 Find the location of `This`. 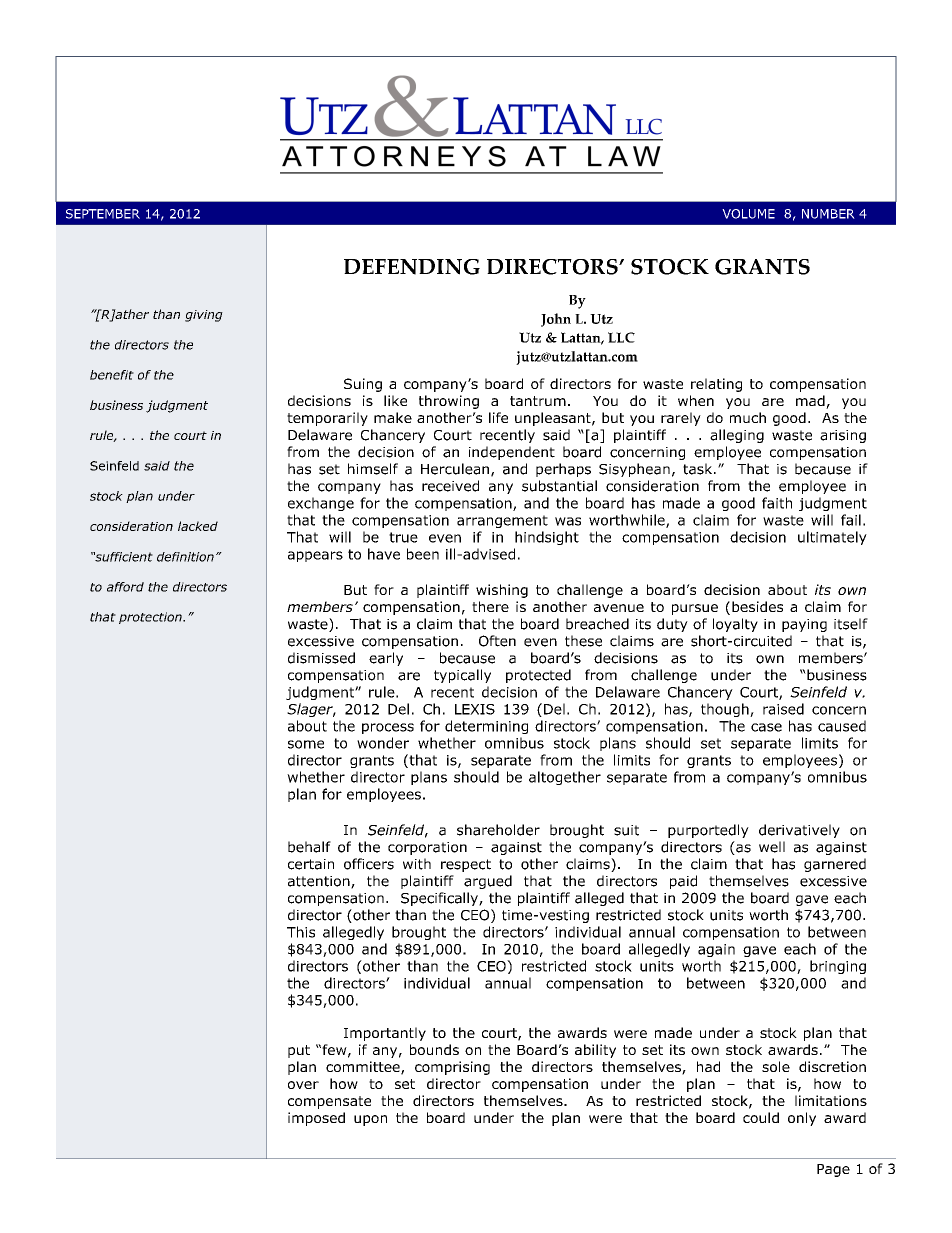

This is located at coordinates (301, 932).
